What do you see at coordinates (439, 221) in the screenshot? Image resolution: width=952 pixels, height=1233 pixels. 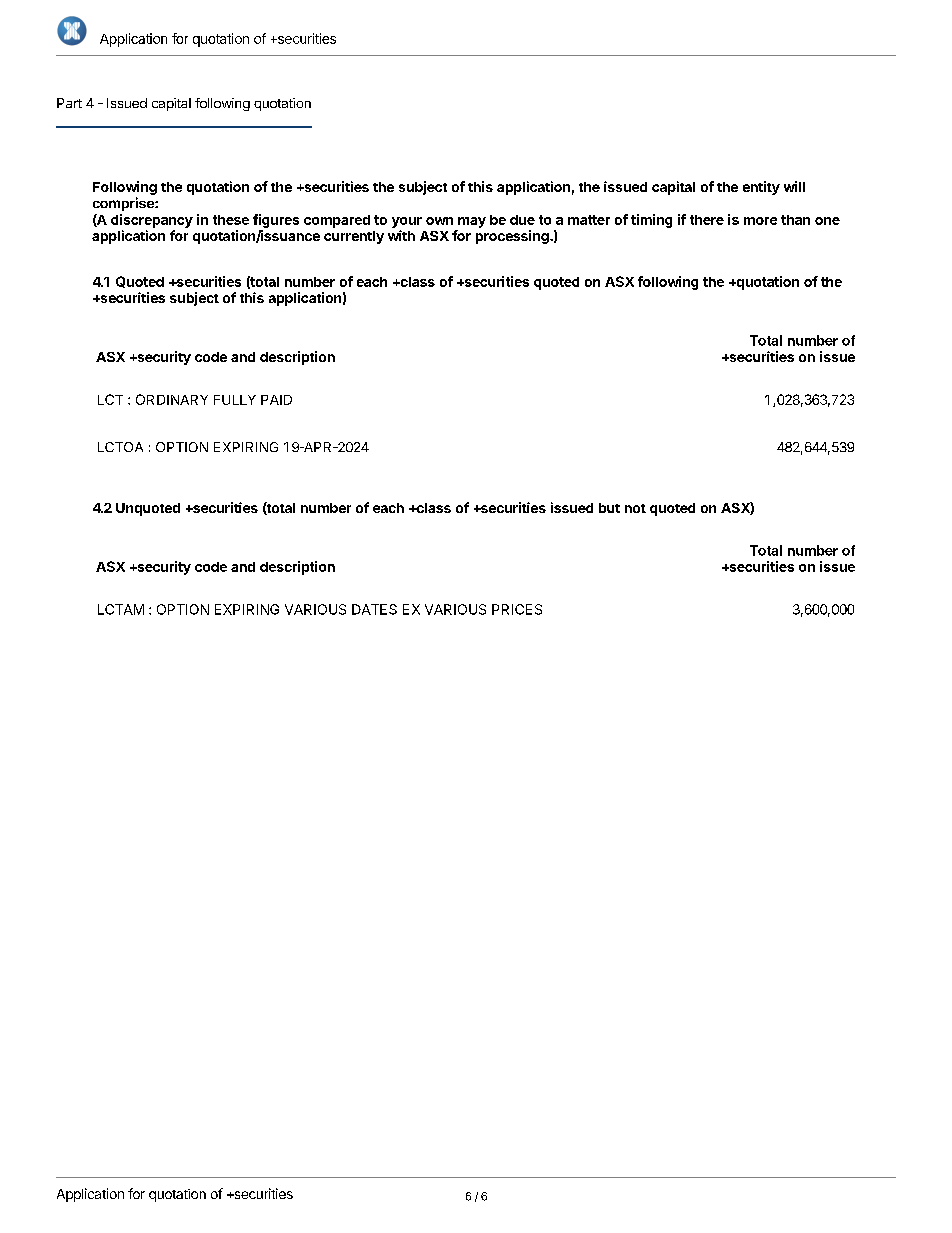 I see `own` at bounding box center [439, 221].
